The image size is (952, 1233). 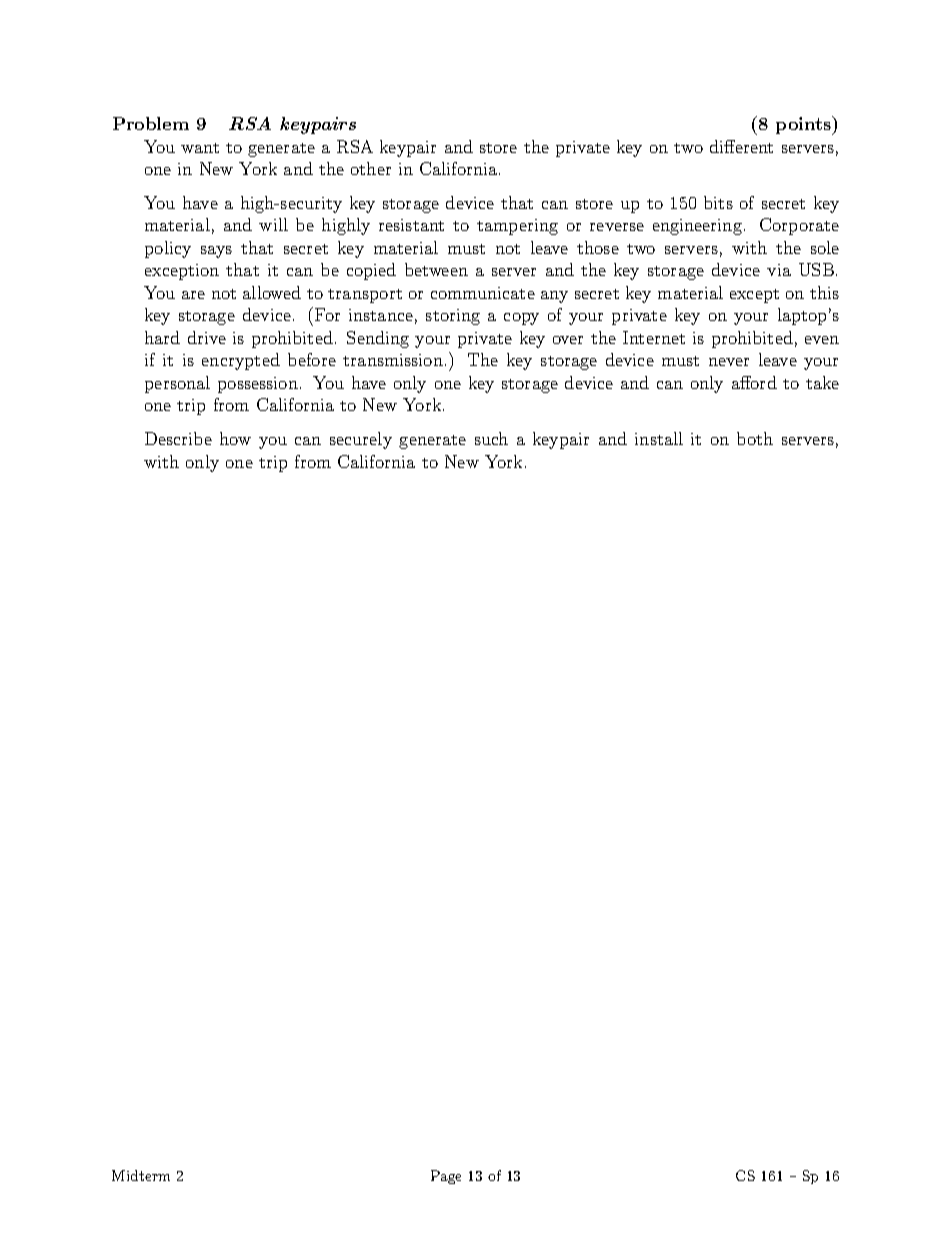 What do you see at coordinates (491, 438) in the image?
I see `such` at bounding box center [491, 438].
